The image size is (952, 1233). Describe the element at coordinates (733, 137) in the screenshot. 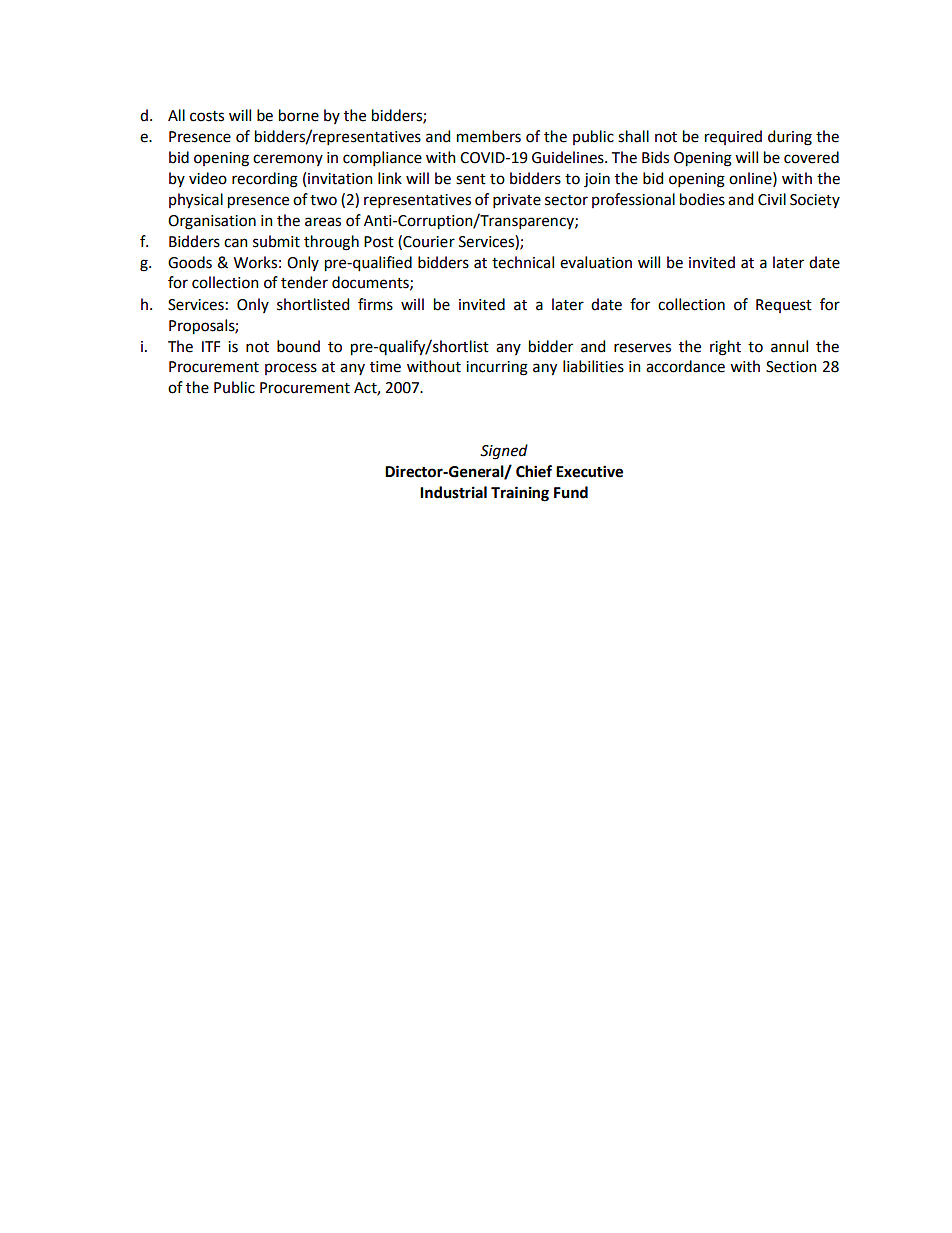

I see `required` at that location.
